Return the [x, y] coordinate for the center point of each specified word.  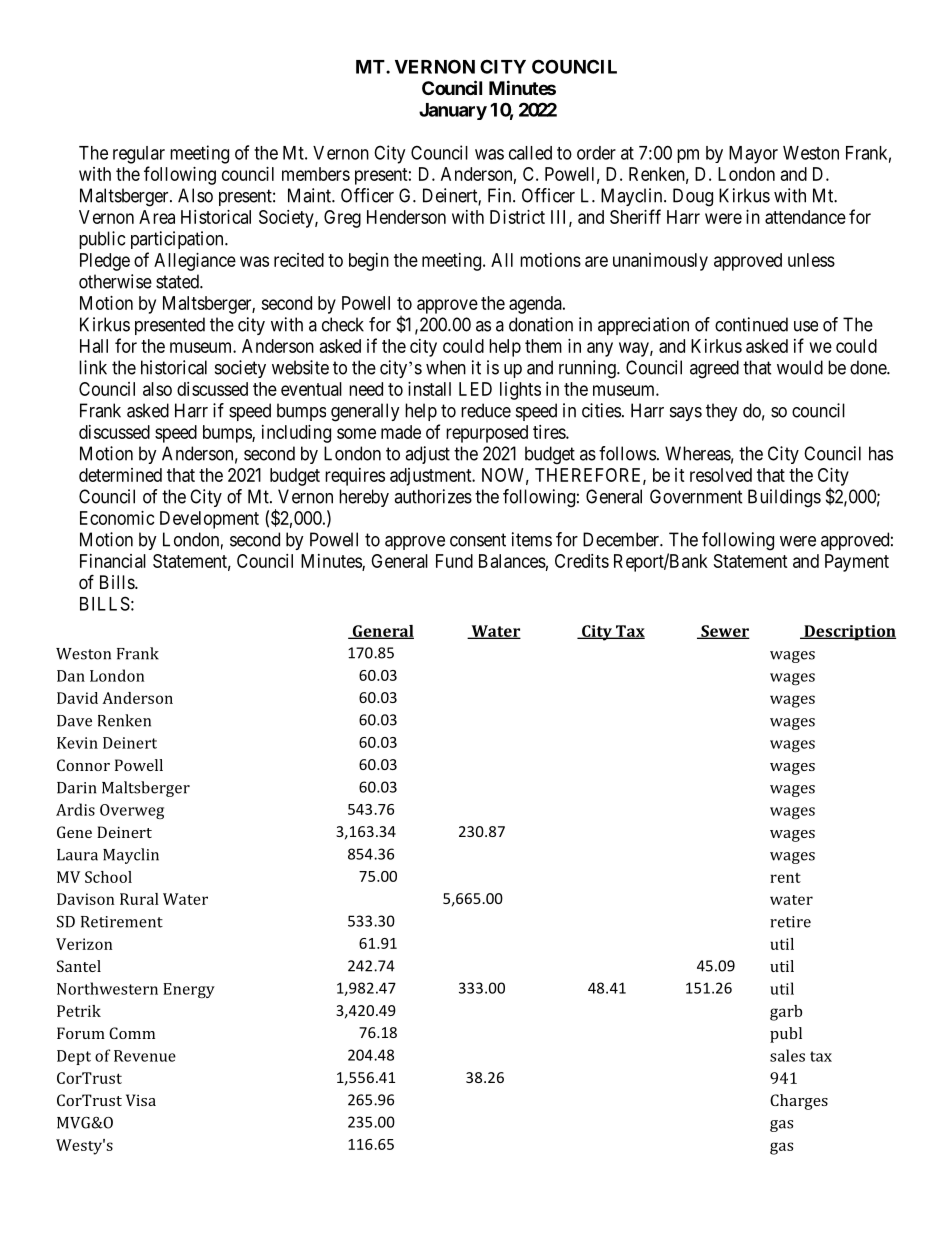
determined [120, 475]
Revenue [145, 1056]
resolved [721, 475]
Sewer [724, 632]
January [453, 111]
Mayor [753, 155]
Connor [83, 765]
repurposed [487, 434]
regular [139, 155]
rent [785, 878]
